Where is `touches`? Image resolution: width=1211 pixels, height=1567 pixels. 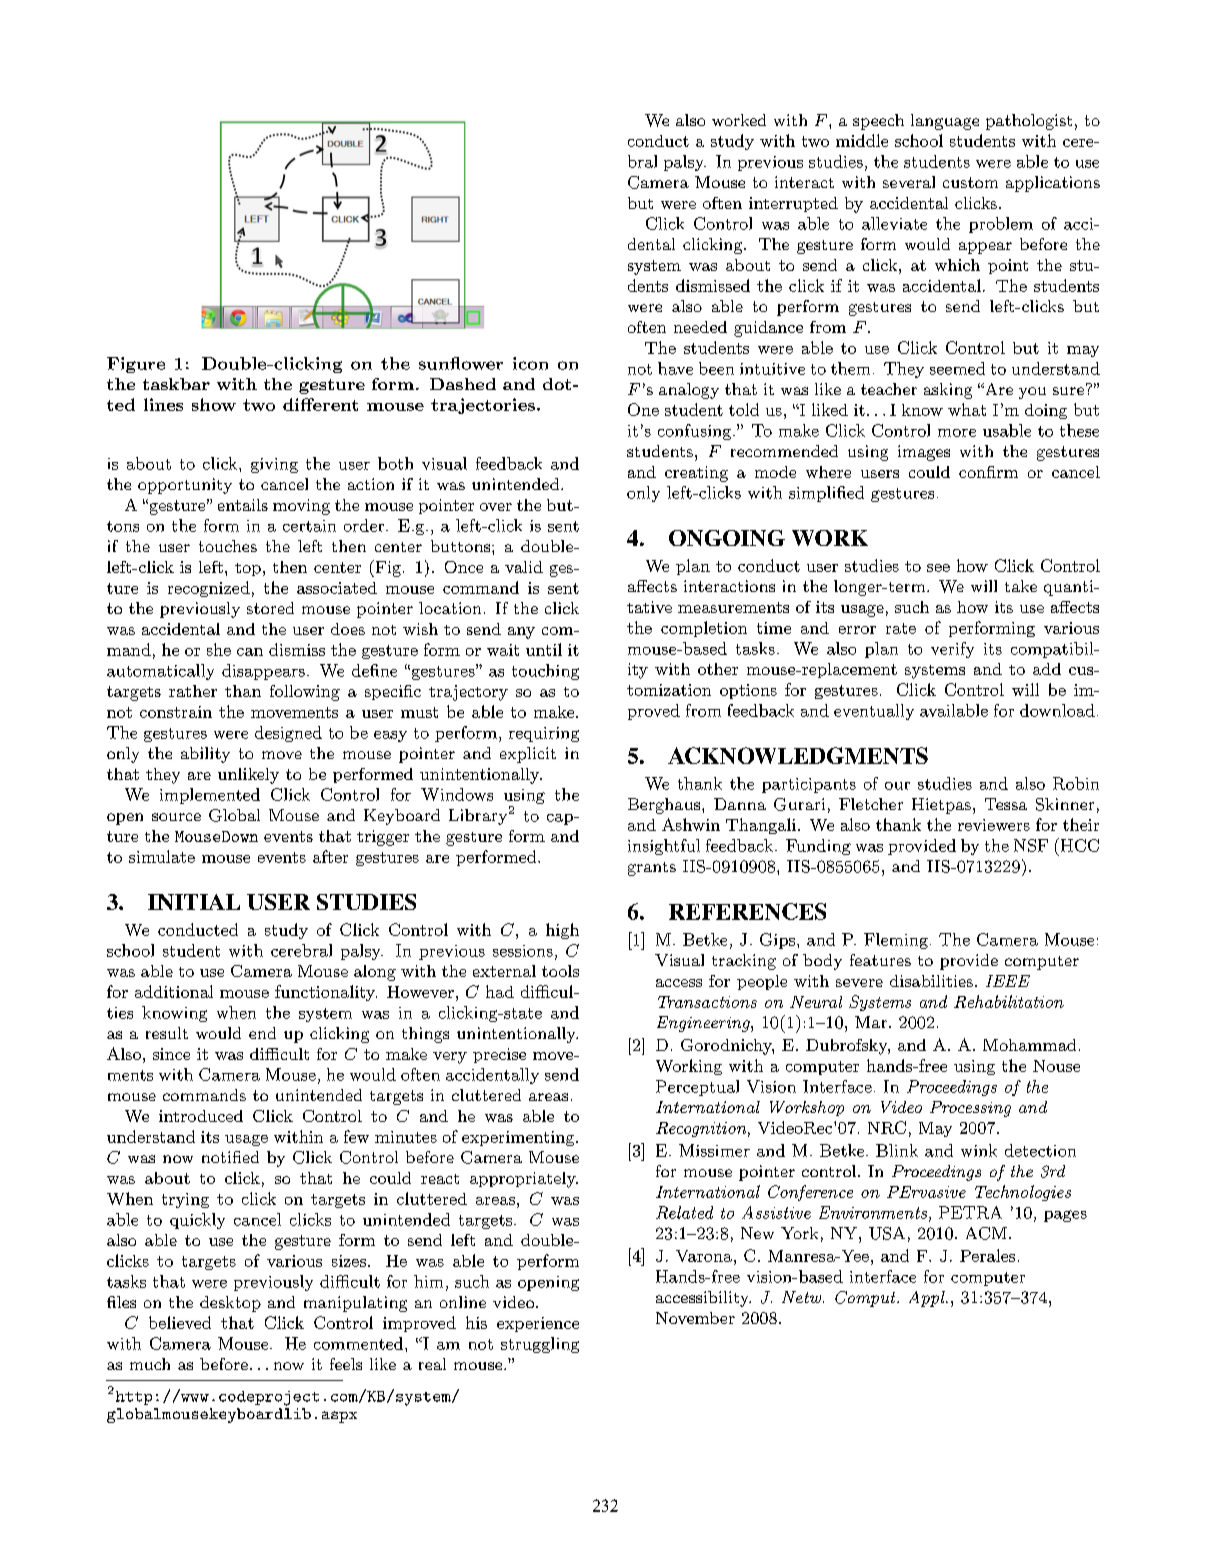 touches is located at coordinates (228, 546).
